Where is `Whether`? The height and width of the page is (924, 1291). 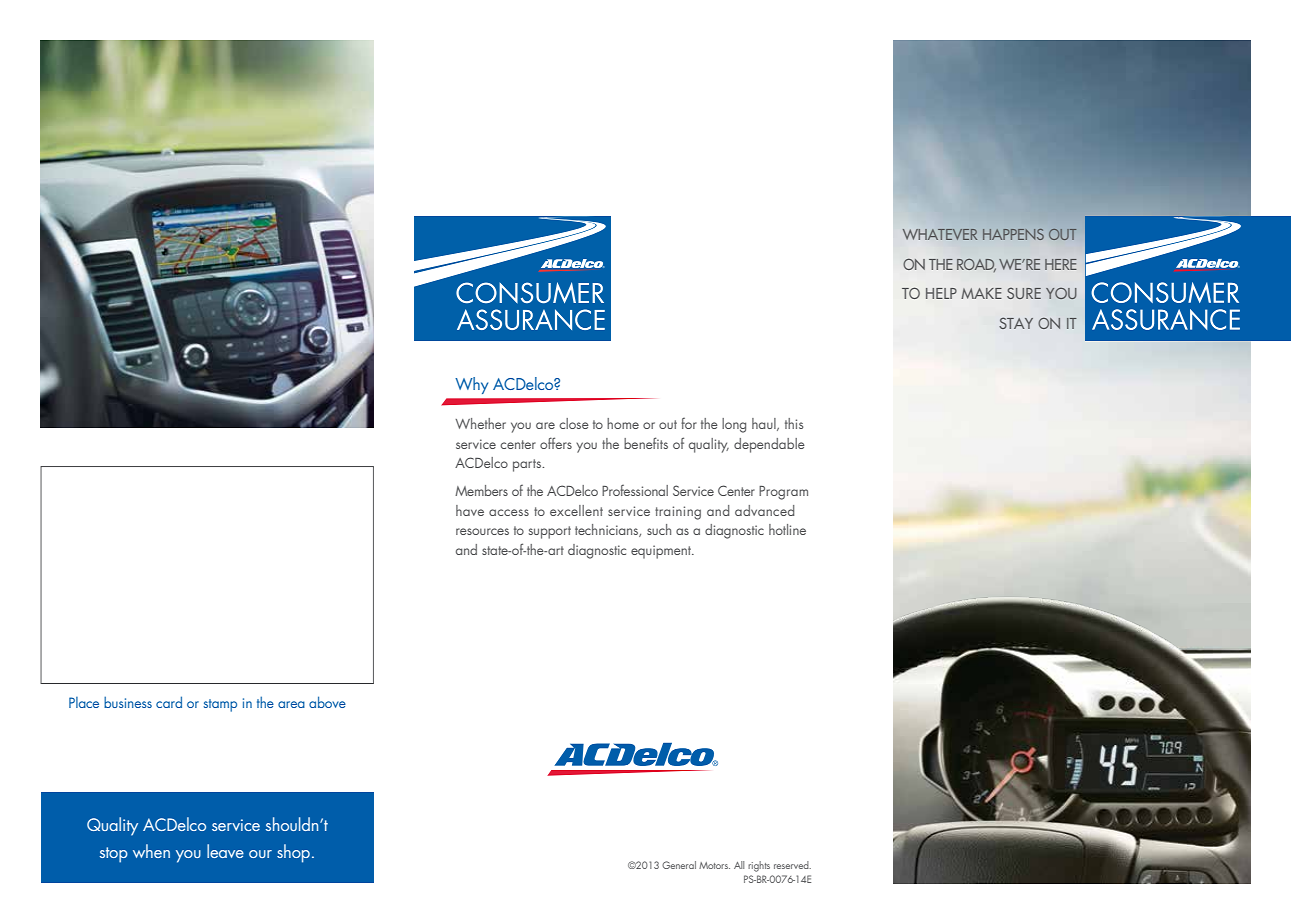
Whether is located at coordinates (480, 423).
